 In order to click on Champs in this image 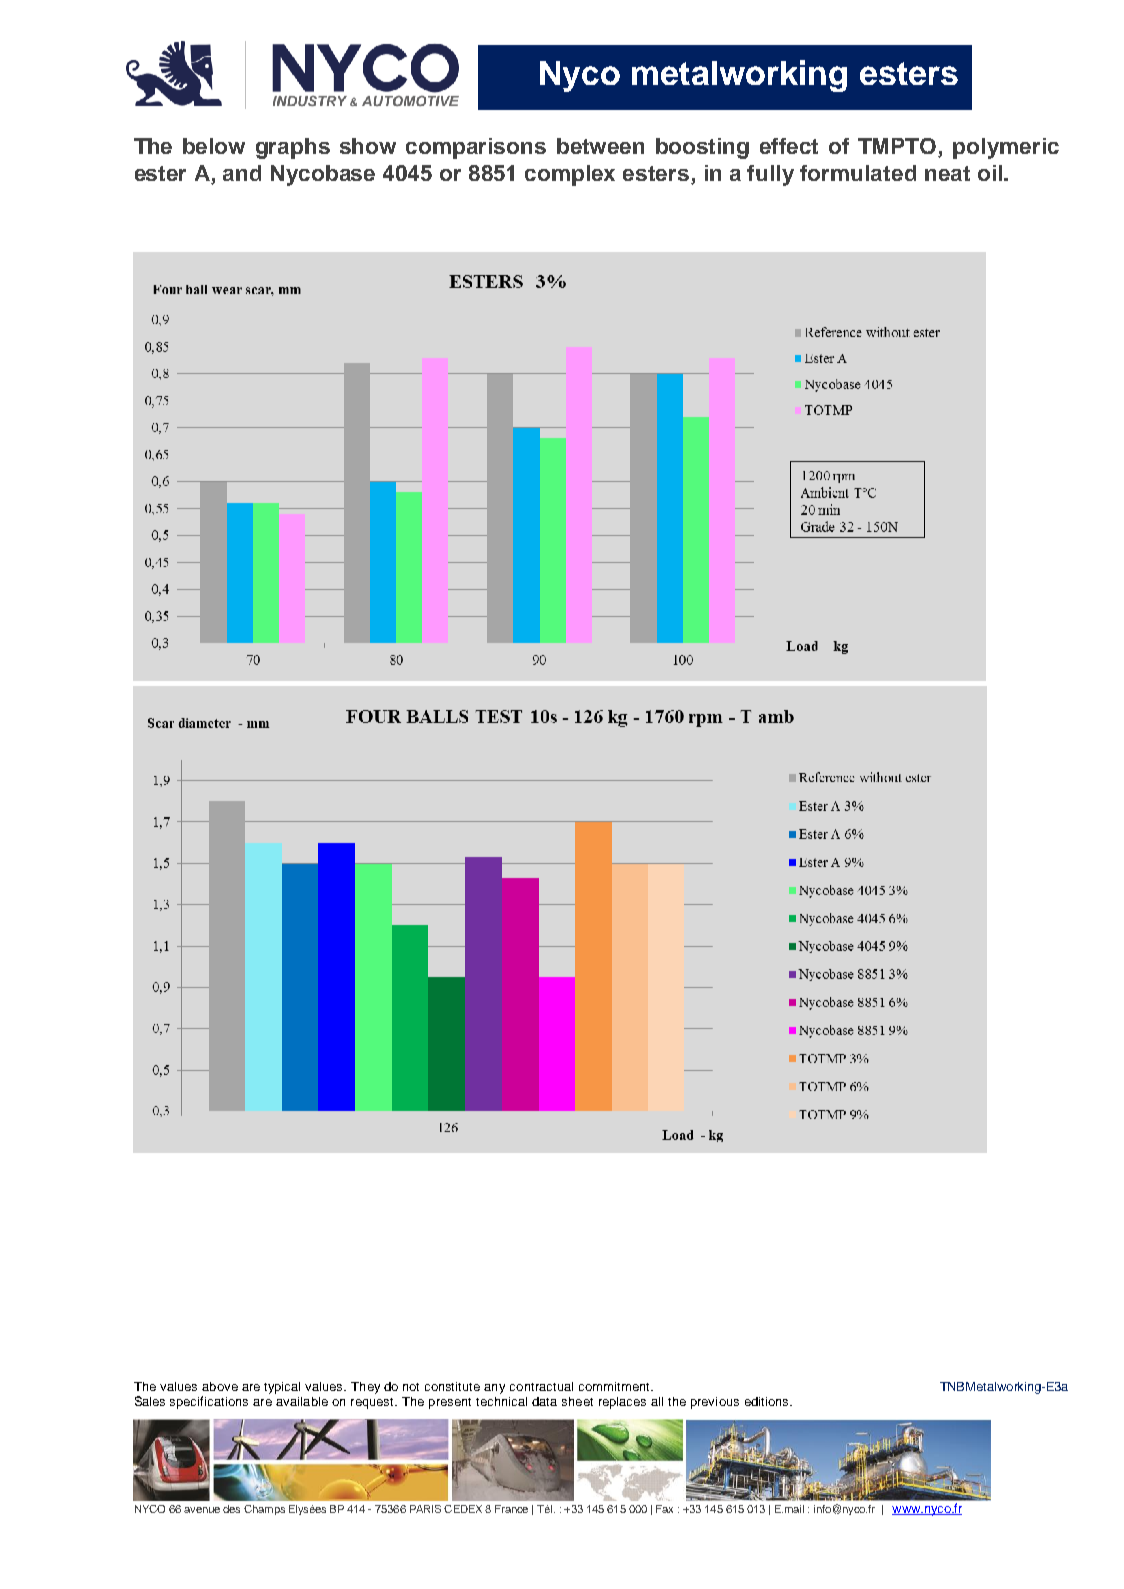, I will do `click(264, 1510)`.
